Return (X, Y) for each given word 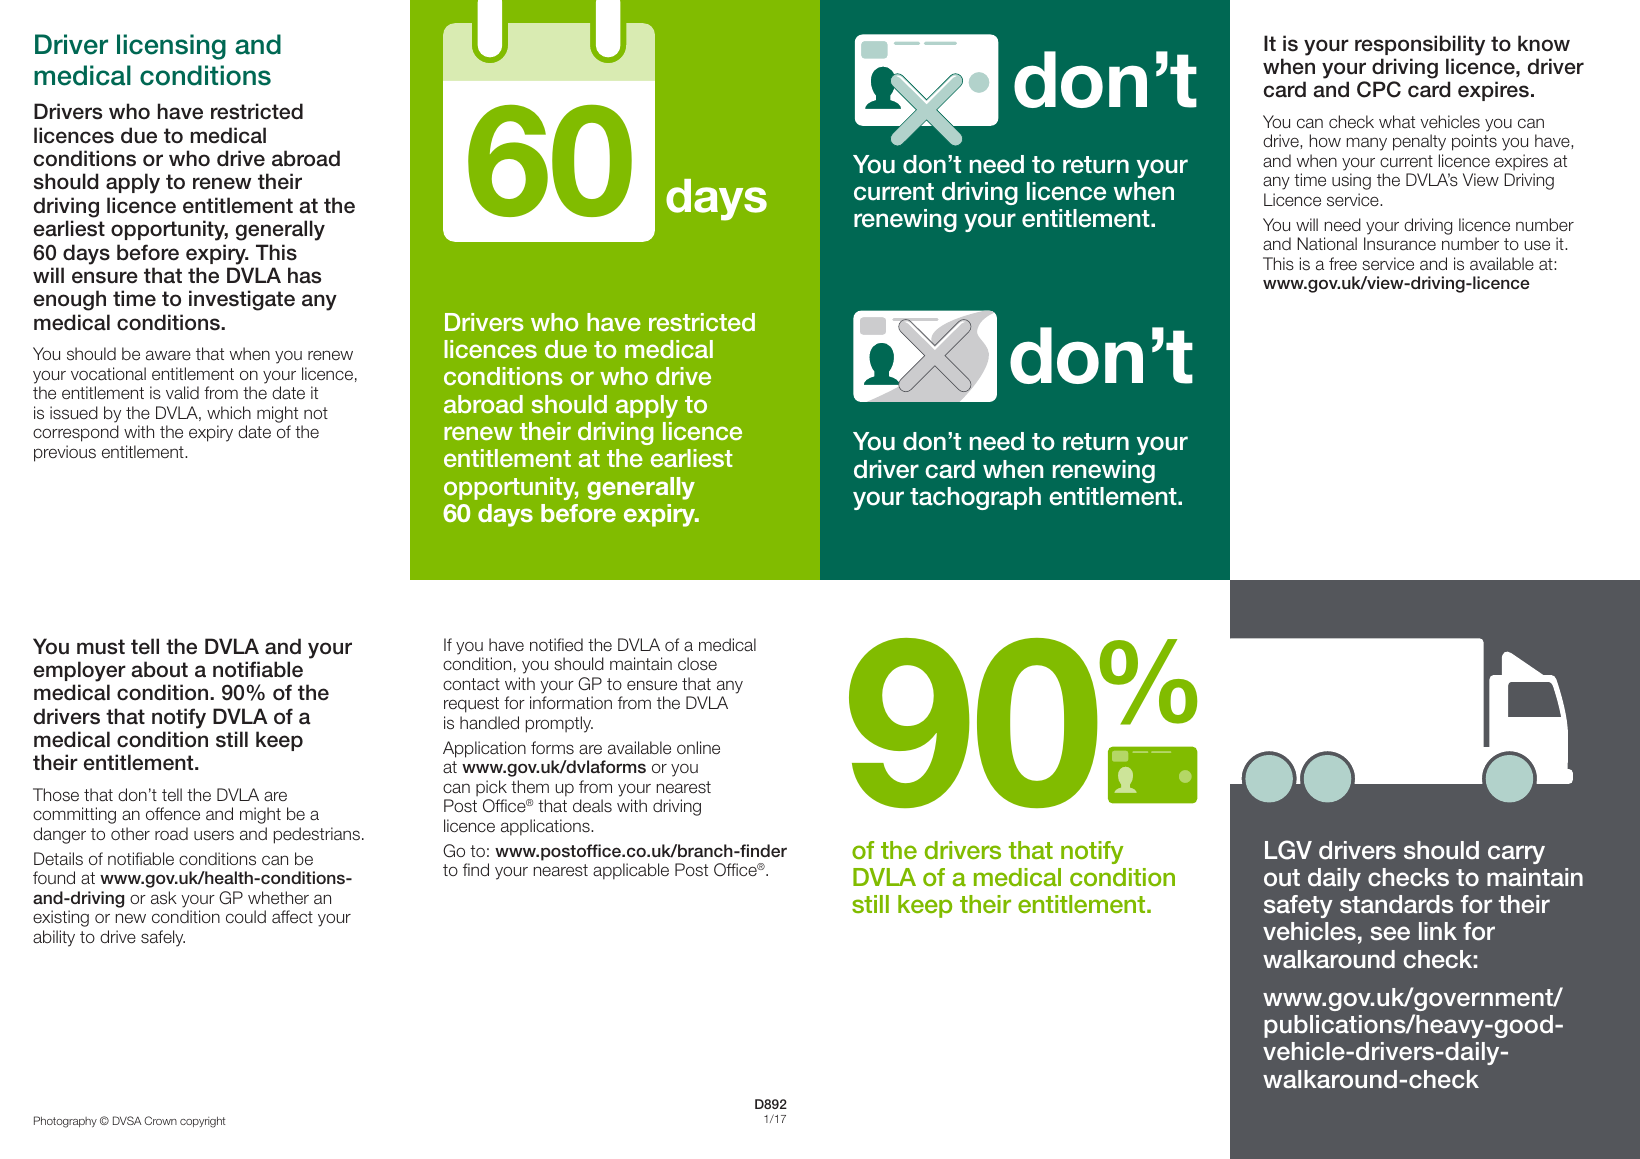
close (697, 664)
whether (278, 897)
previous (65, 453)
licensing (171, 47)
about (160, 669)
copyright (202, 1122)
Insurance (1400, 244)
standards (1396, 904)
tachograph (975, 498)
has (304, 275)
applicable (631, 871)
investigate (242, 300)
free (1343, 263)
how (1325, 140)
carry (1516, 854)
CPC (1379, 89)
